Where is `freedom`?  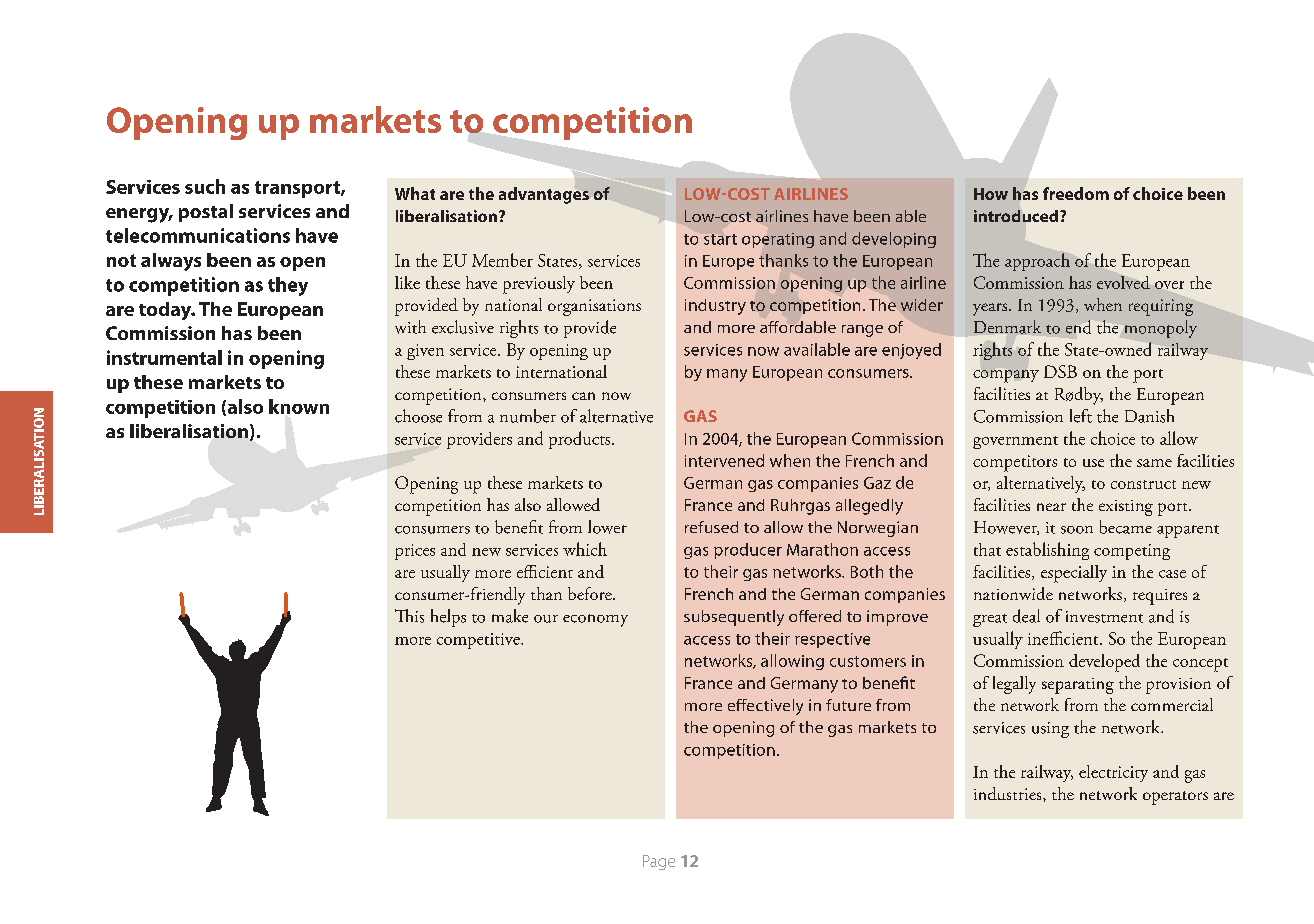 freedom is located at coordinates (1076, 193).
